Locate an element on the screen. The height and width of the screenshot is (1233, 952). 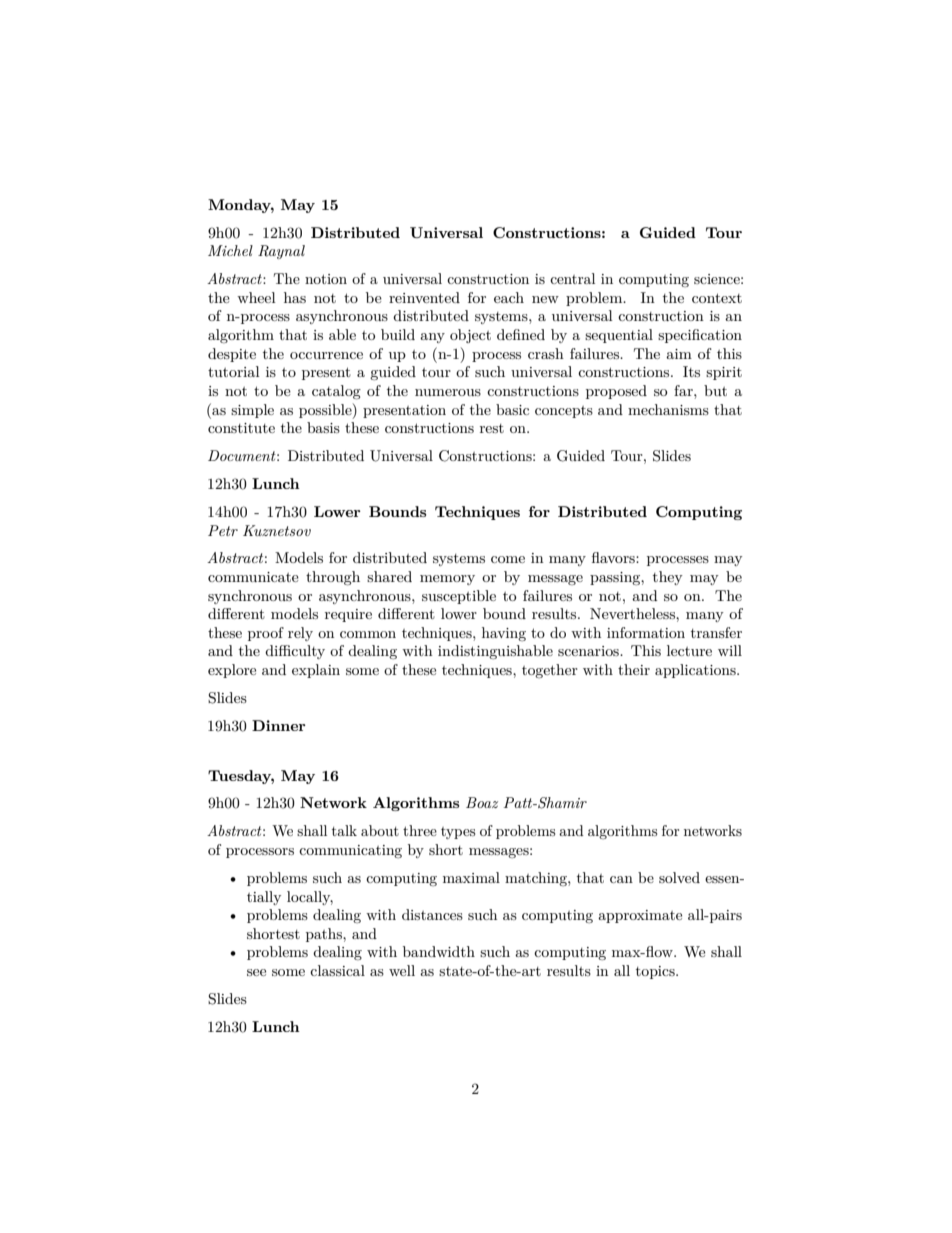
information is located at coordinates (646, 632).
